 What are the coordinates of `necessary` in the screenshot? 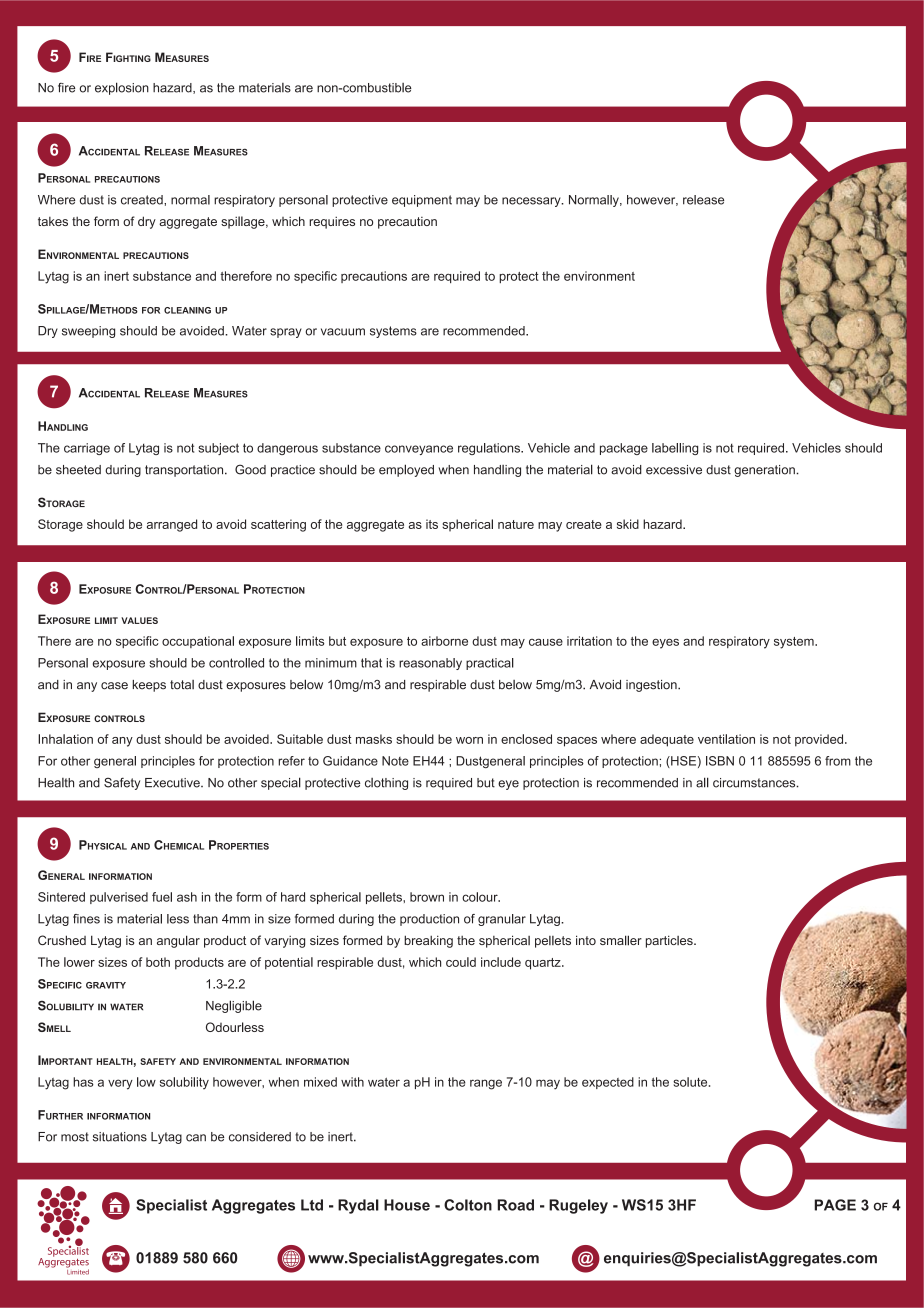 It's located at (532, 202).
